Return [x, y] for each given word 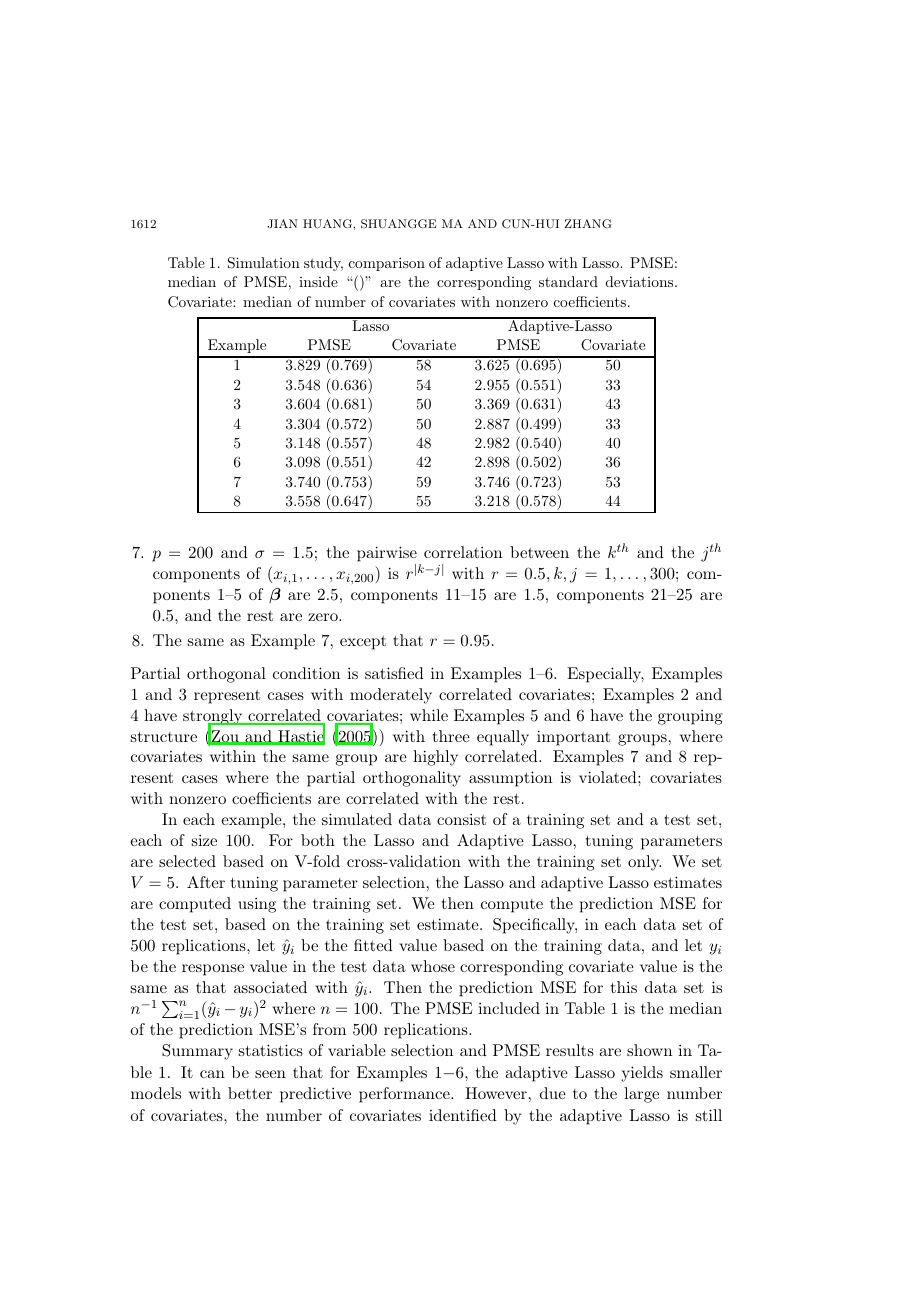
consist [461, 819]
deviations [641, 281]
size [204, 840]
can [212, 1074]
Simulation [264, 263]
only [644, 863]
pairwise [387, 554]
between [539, 552]
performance [405, 1095]
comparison [387, 264]
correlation [463, 552]
